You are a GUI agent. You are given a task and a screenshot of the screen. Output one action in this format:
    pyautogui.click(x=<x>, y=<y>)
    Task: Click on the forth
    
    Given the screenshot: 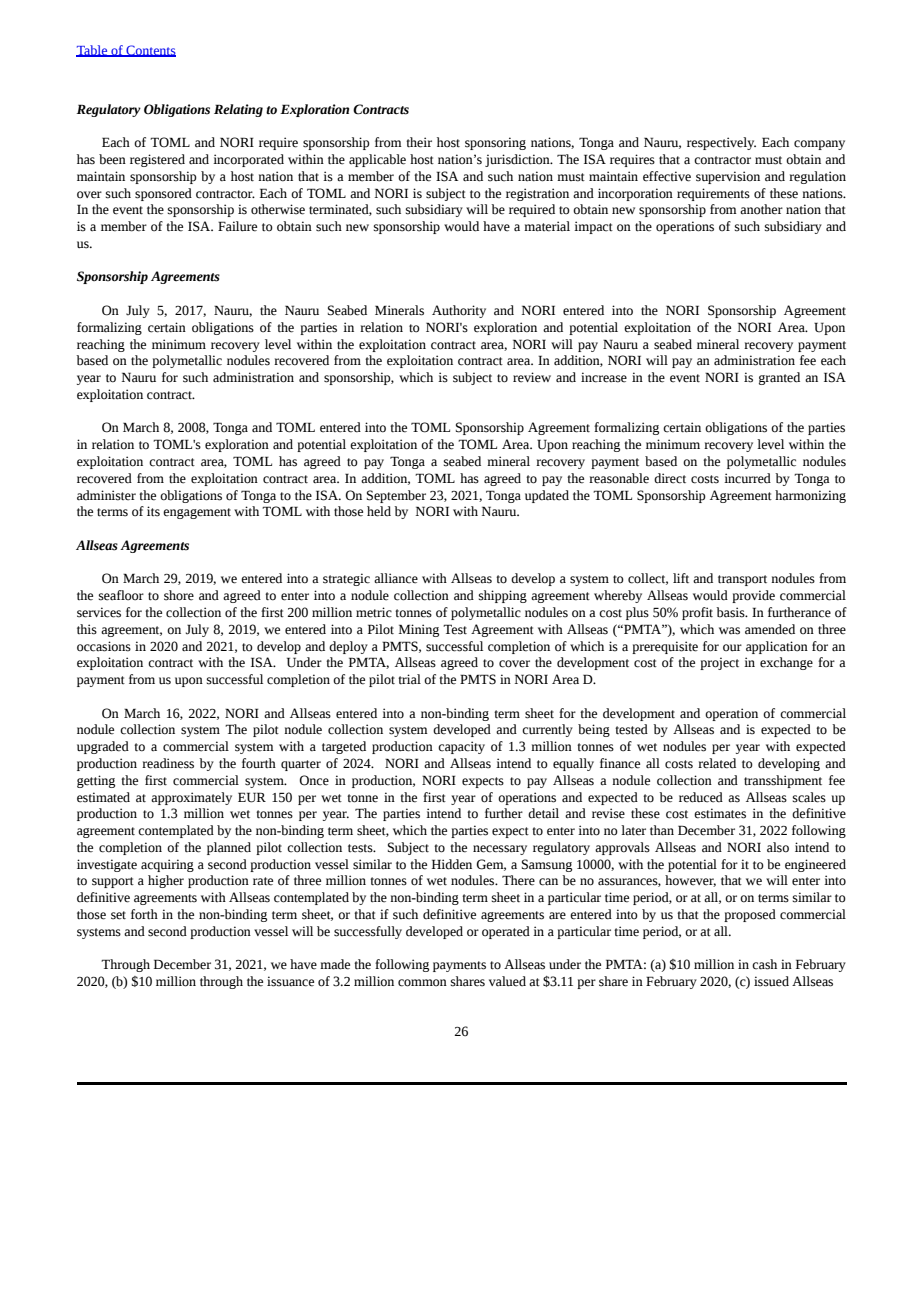 What is the action you would take?
    pyautogui.click(x=144, y=914)
